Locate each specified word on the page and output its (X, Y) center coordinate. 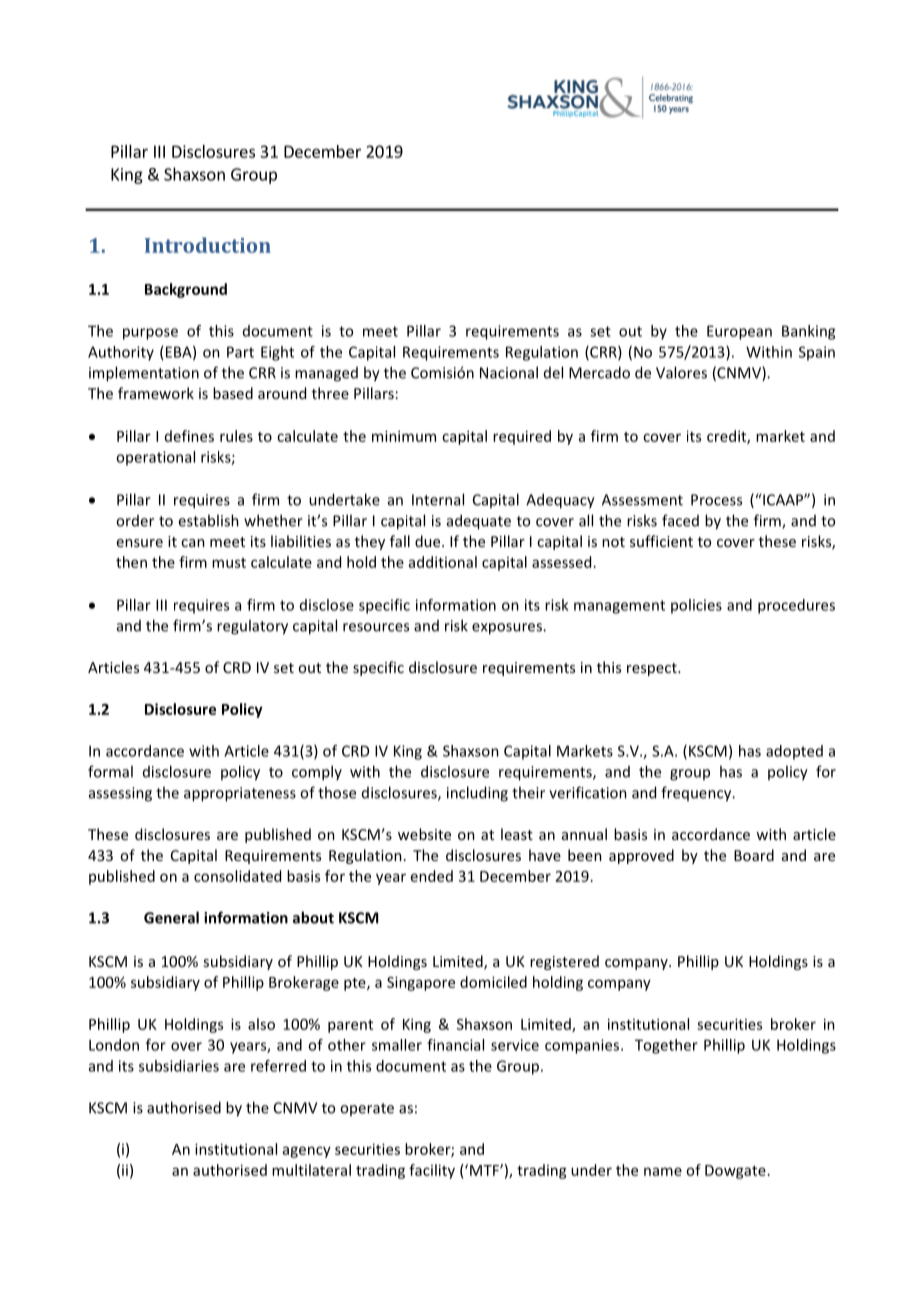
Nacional (509, 372)
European (739, 332)
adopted (794, 752)
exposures (508, 629)
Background (186, 290)
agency (307, 1152)
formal (110, 771)
